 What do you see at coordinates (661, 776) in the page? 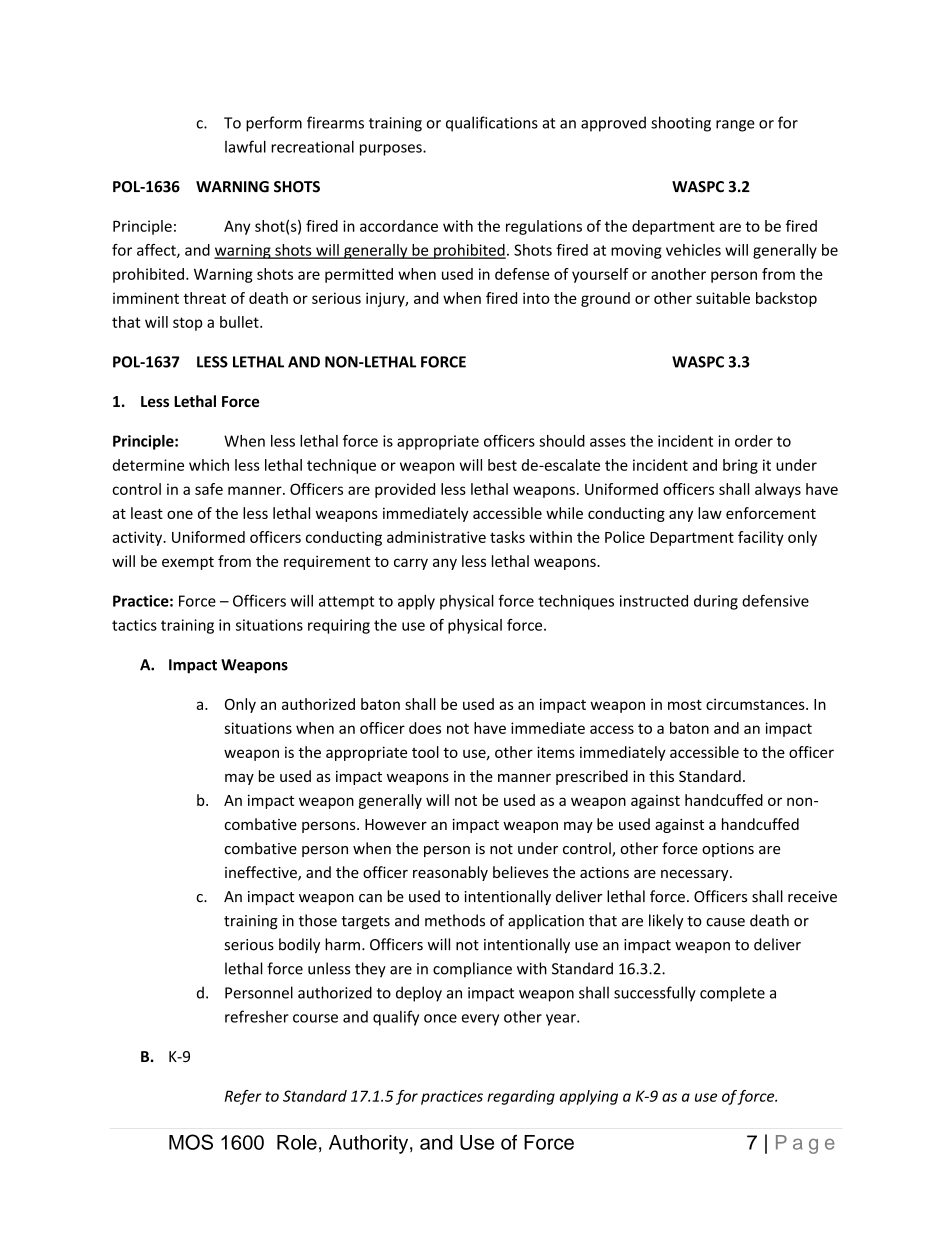
I see `this` at bounding box center [661, 776].
